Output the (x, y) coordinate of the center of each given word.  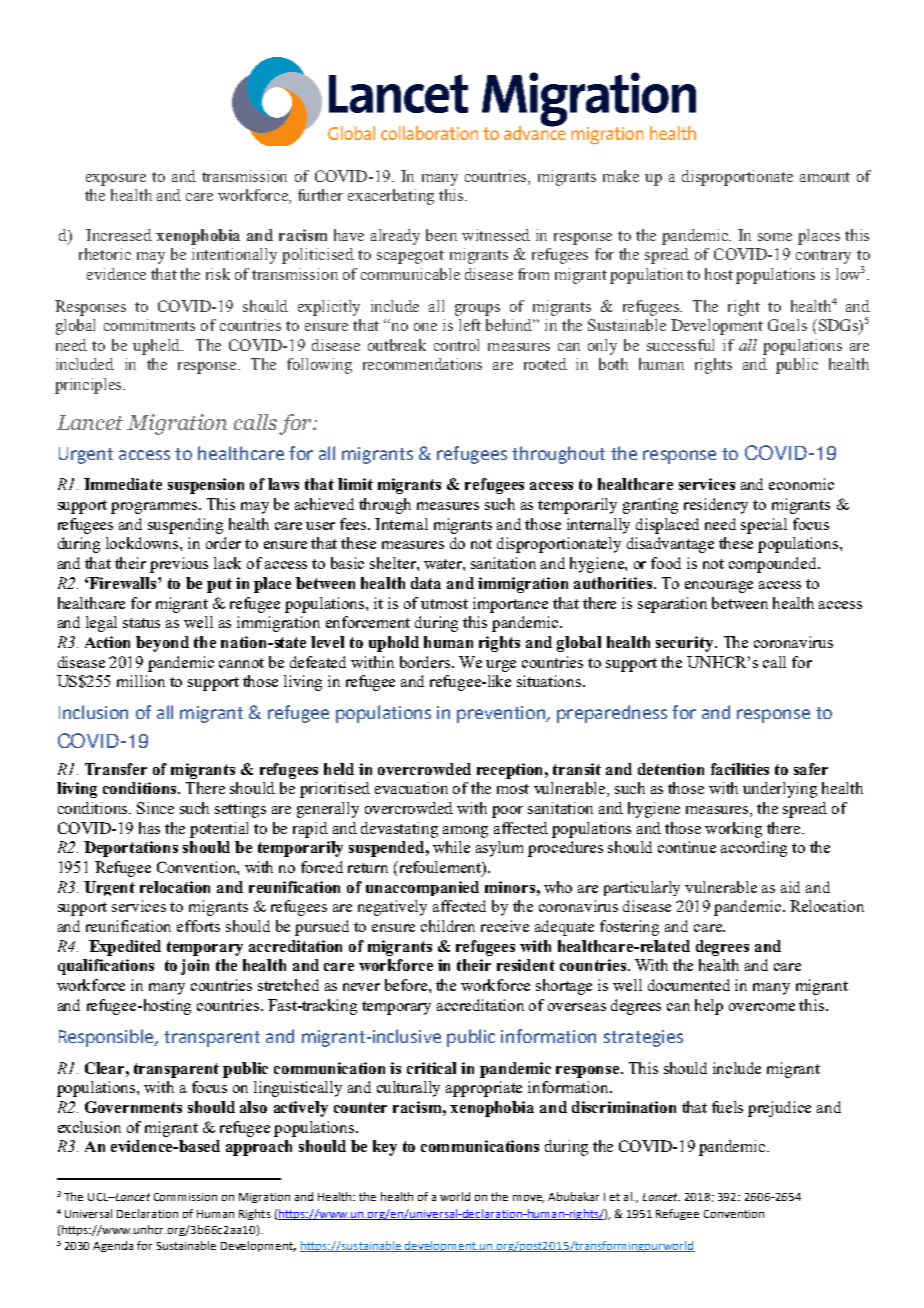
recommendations (422, 364)
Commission (185, 1197)
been (441, 235)
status (141, 623)
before (407, 985)
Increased (119, 235)
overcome (762, 1007)
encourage (719, 587)
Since (155, 808)
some (775, 237)
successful (680, 345)
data (426, 583)
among (465, 832)
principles (89, 386)
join (195, 967)
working (733, 830)
